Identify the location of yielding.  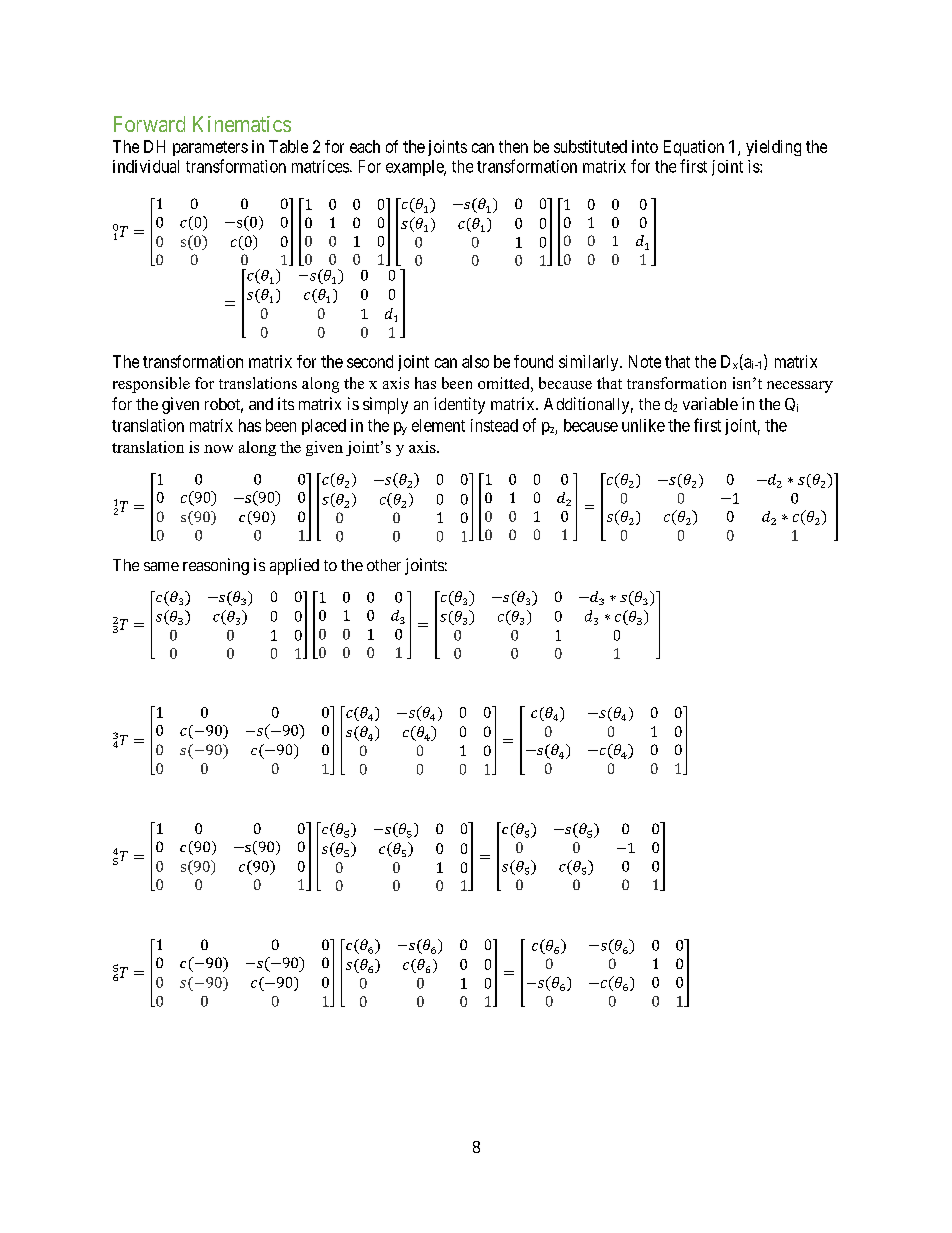
(773, 148).
